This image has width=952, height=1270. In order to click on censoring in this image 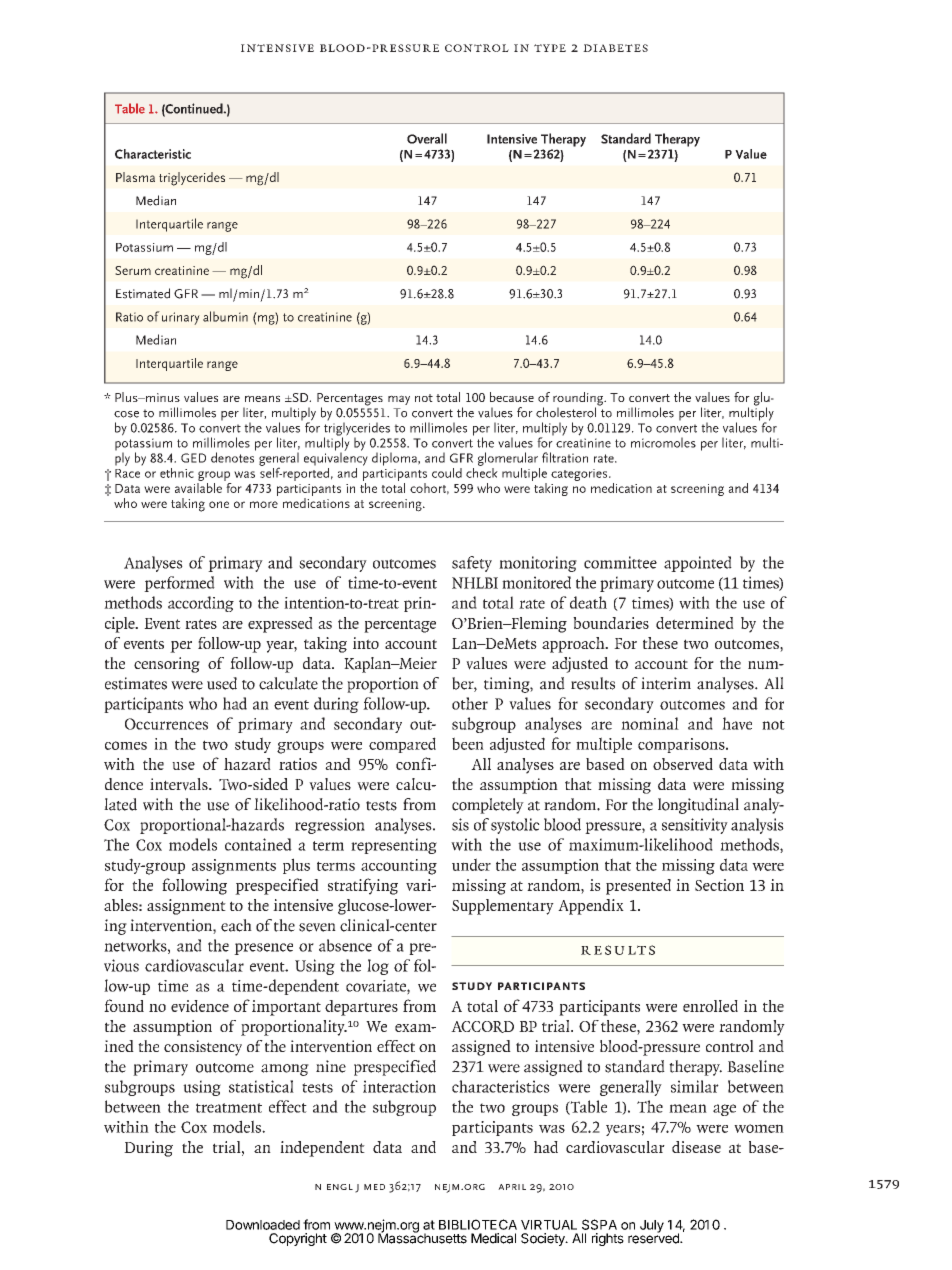, I will do `click(167, 665)`.
